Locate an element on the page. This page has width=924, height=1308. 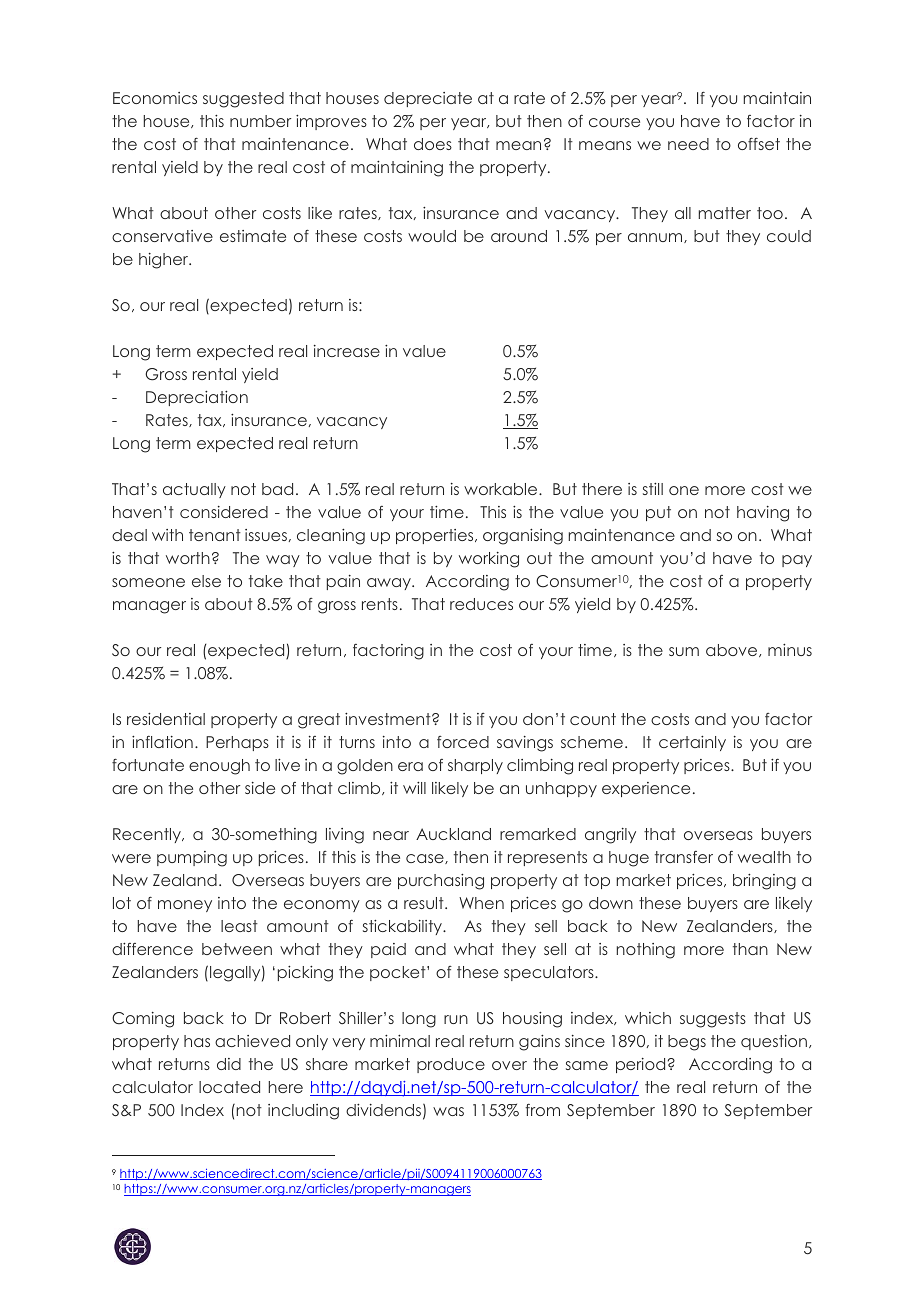
located is located at coordinates (229, 1087).
